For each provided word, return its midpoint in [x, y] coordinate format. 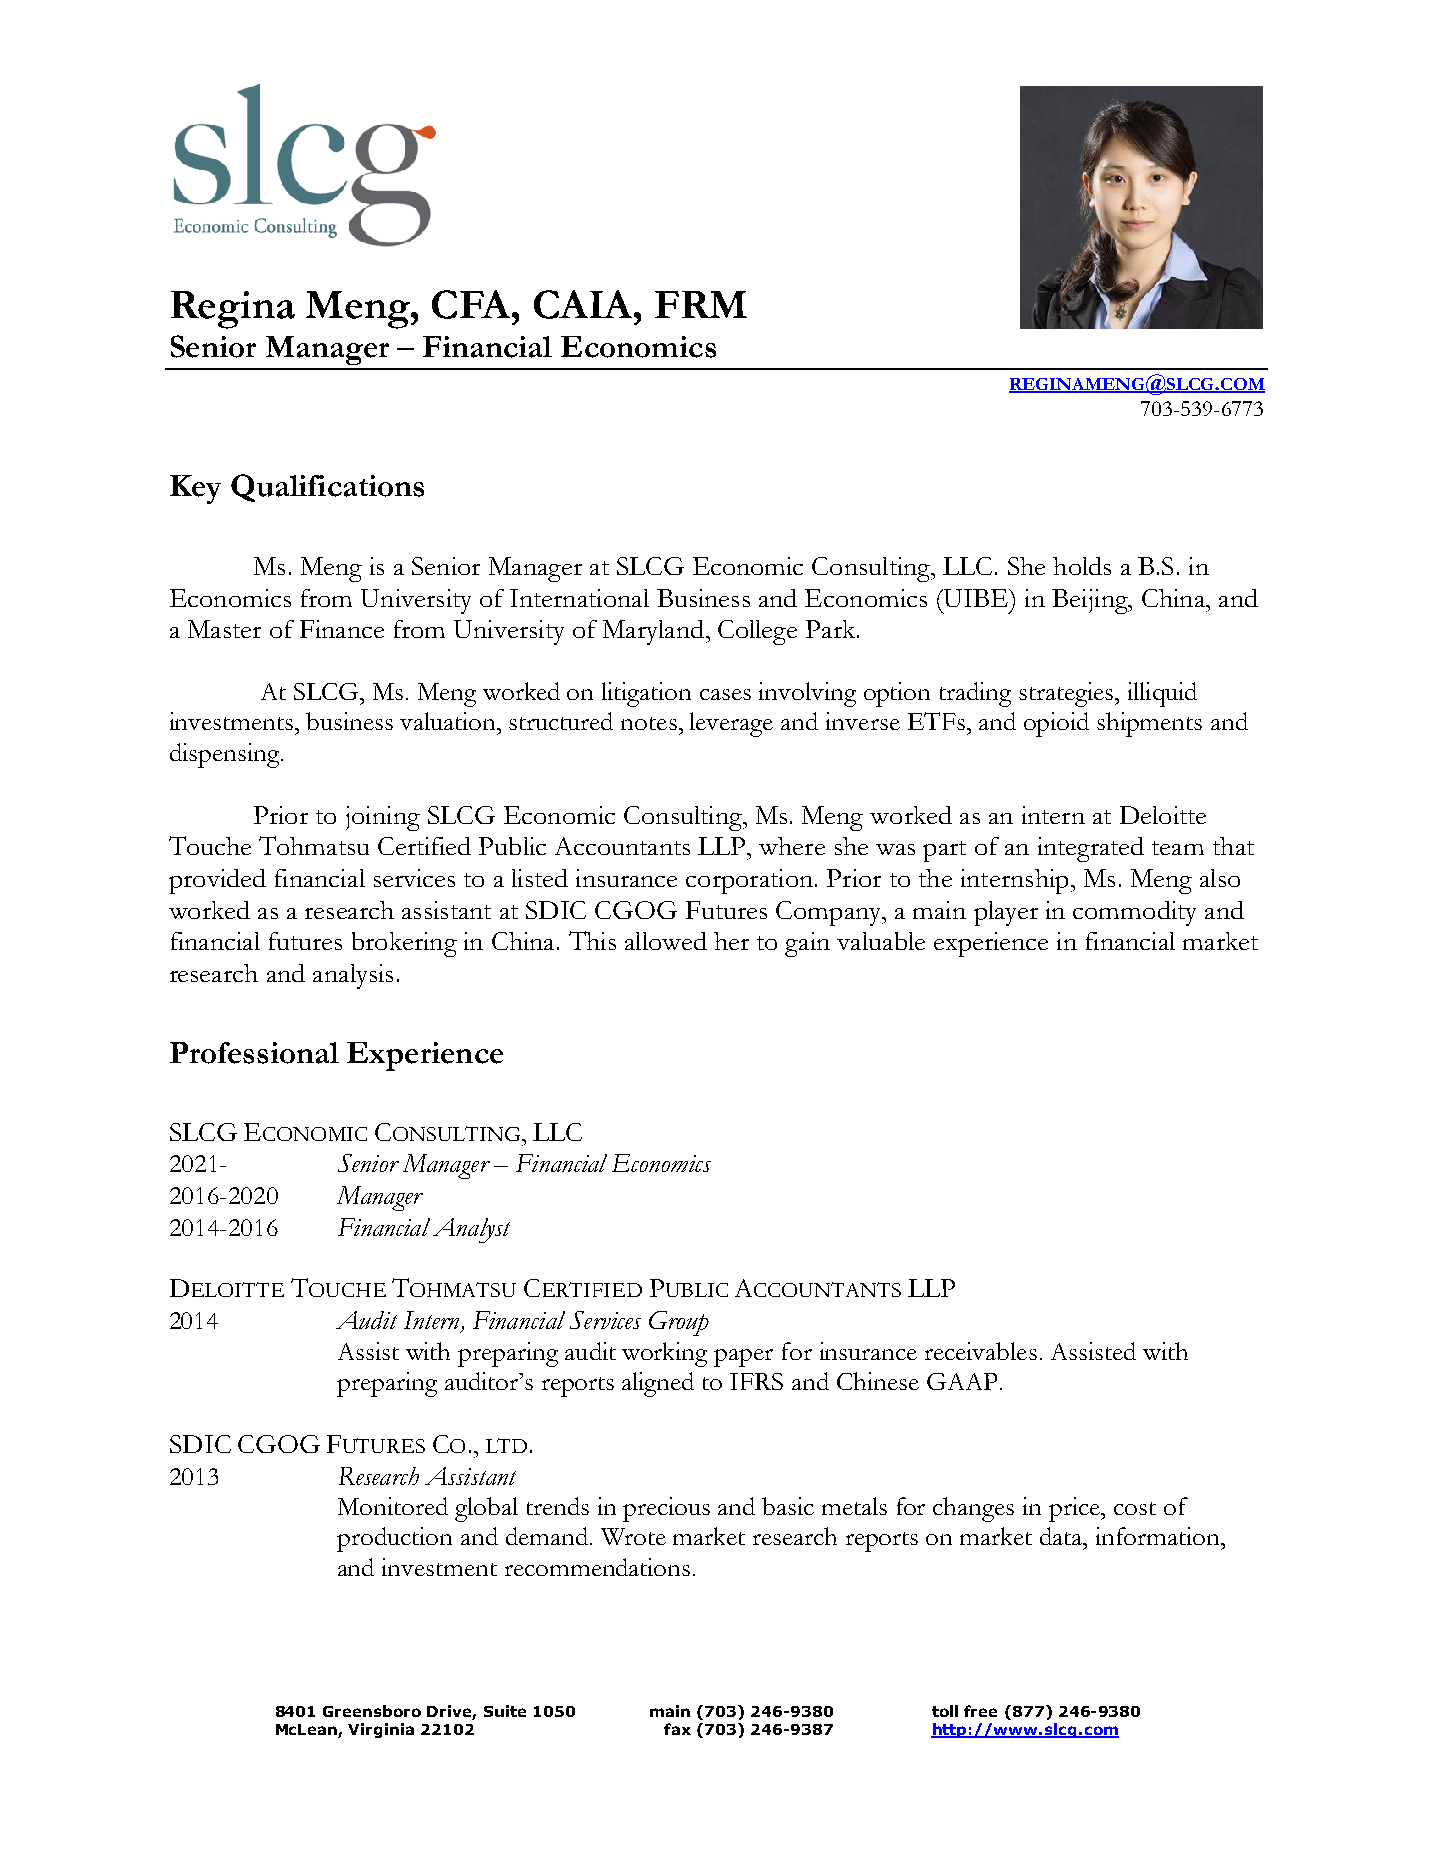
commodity [1134, 913]
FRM [701, 304]
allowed [666, 941]
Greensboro [372, 1711]
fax [677, 1729]
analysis [353, 976]
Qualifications [327, 488]
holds [1082, 566]
